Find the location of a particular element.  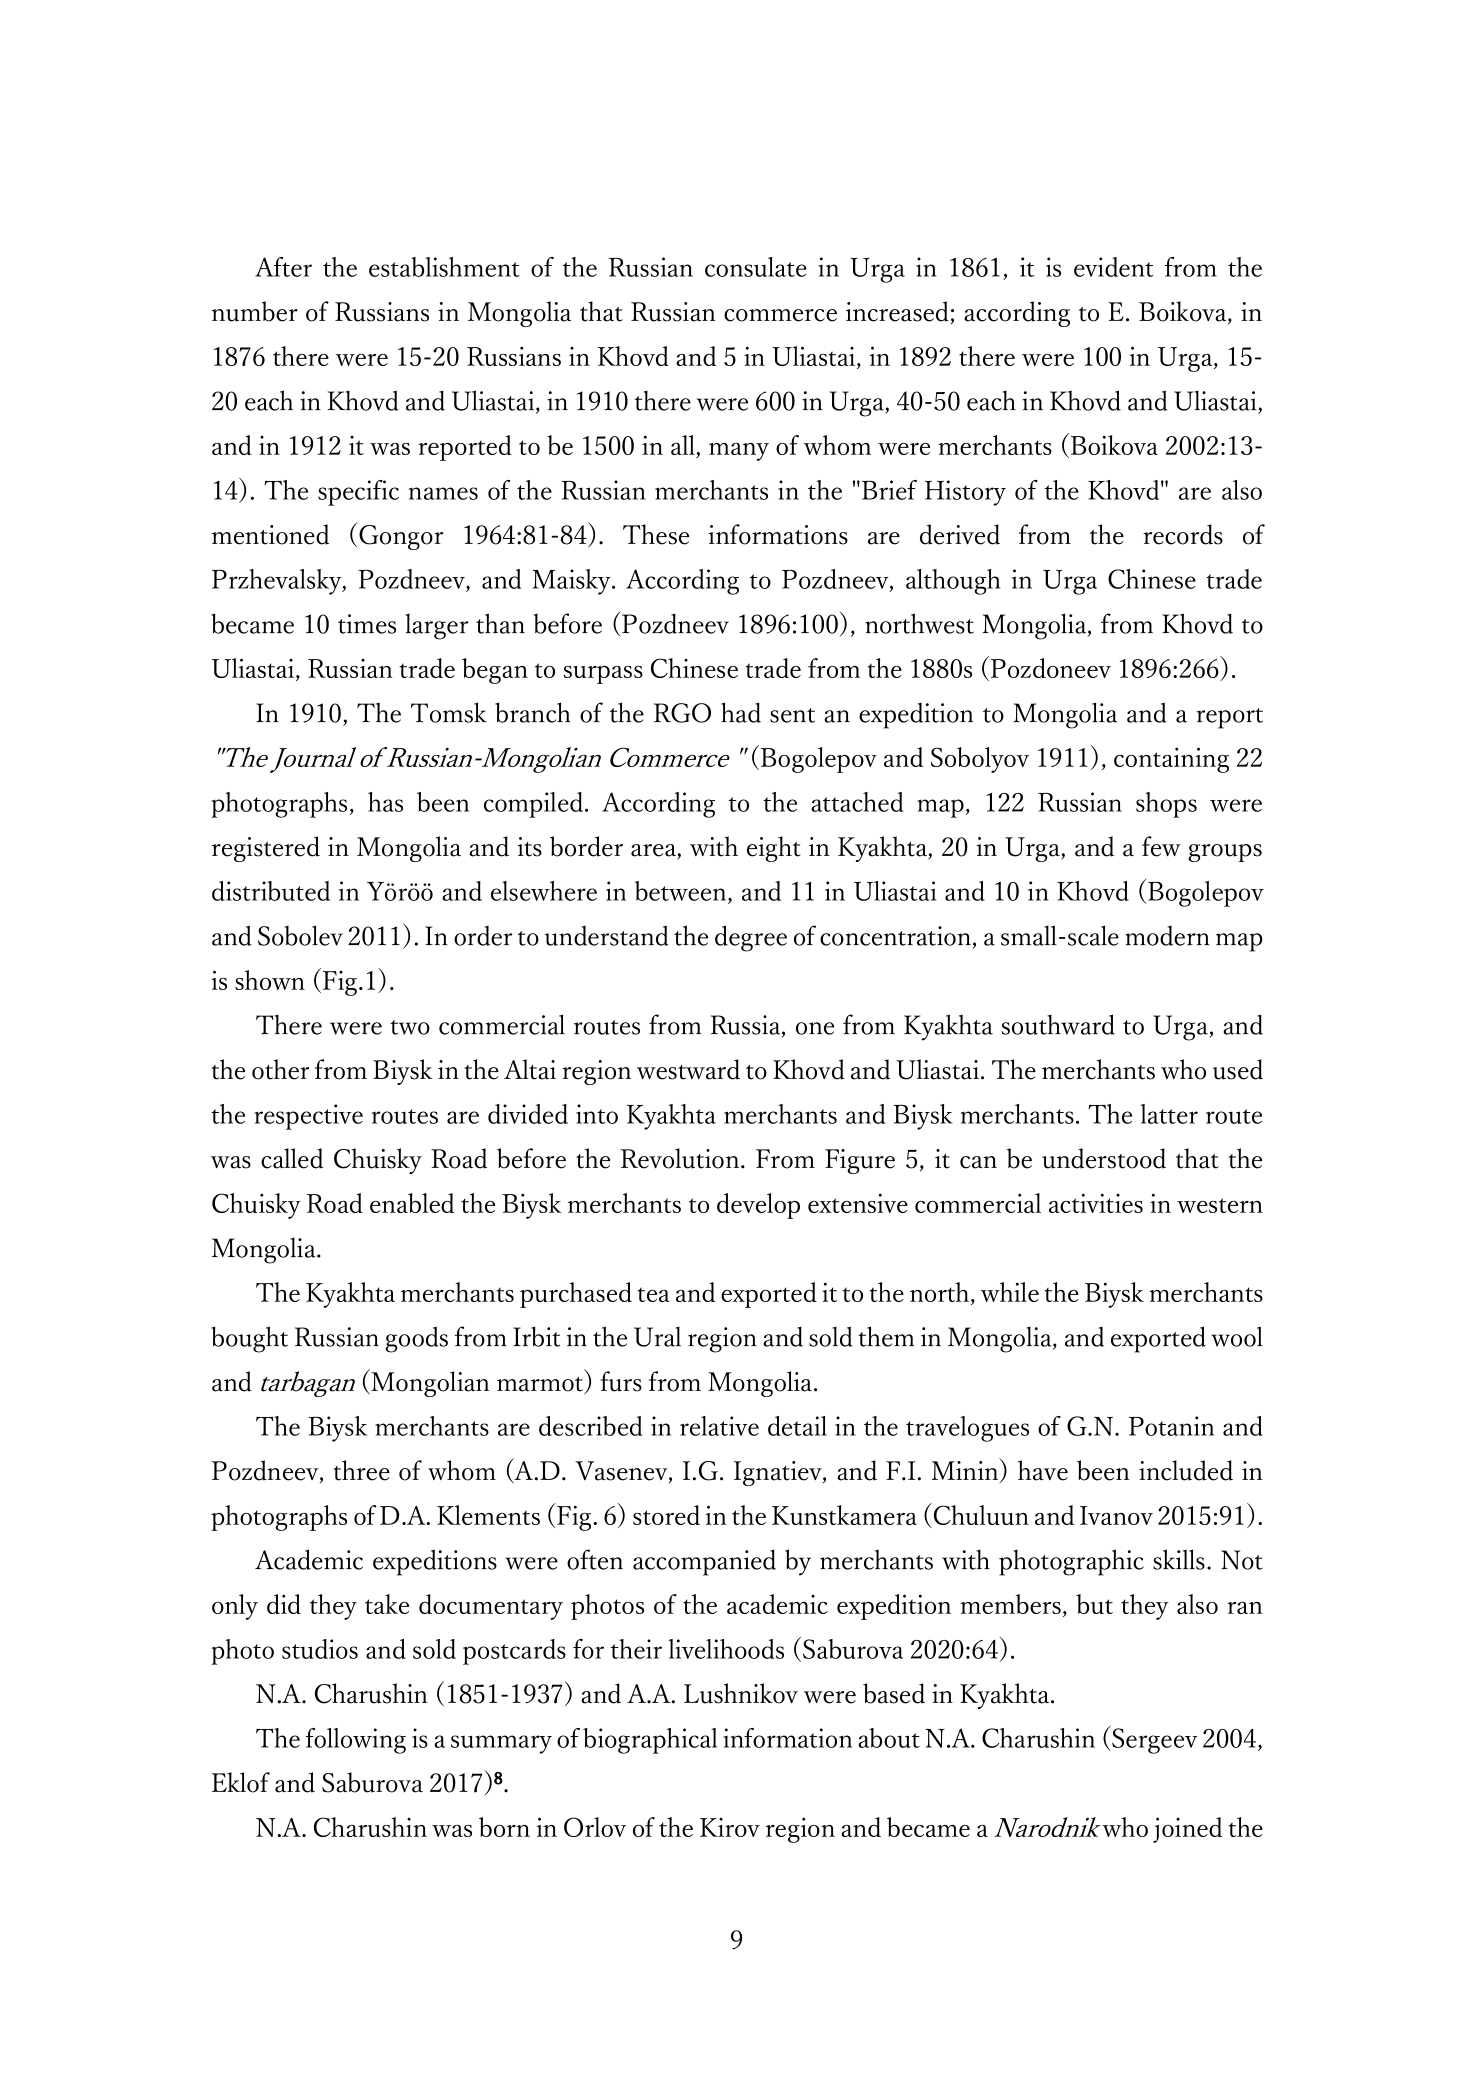

Kirov is located at coordinates (730, 1827).
